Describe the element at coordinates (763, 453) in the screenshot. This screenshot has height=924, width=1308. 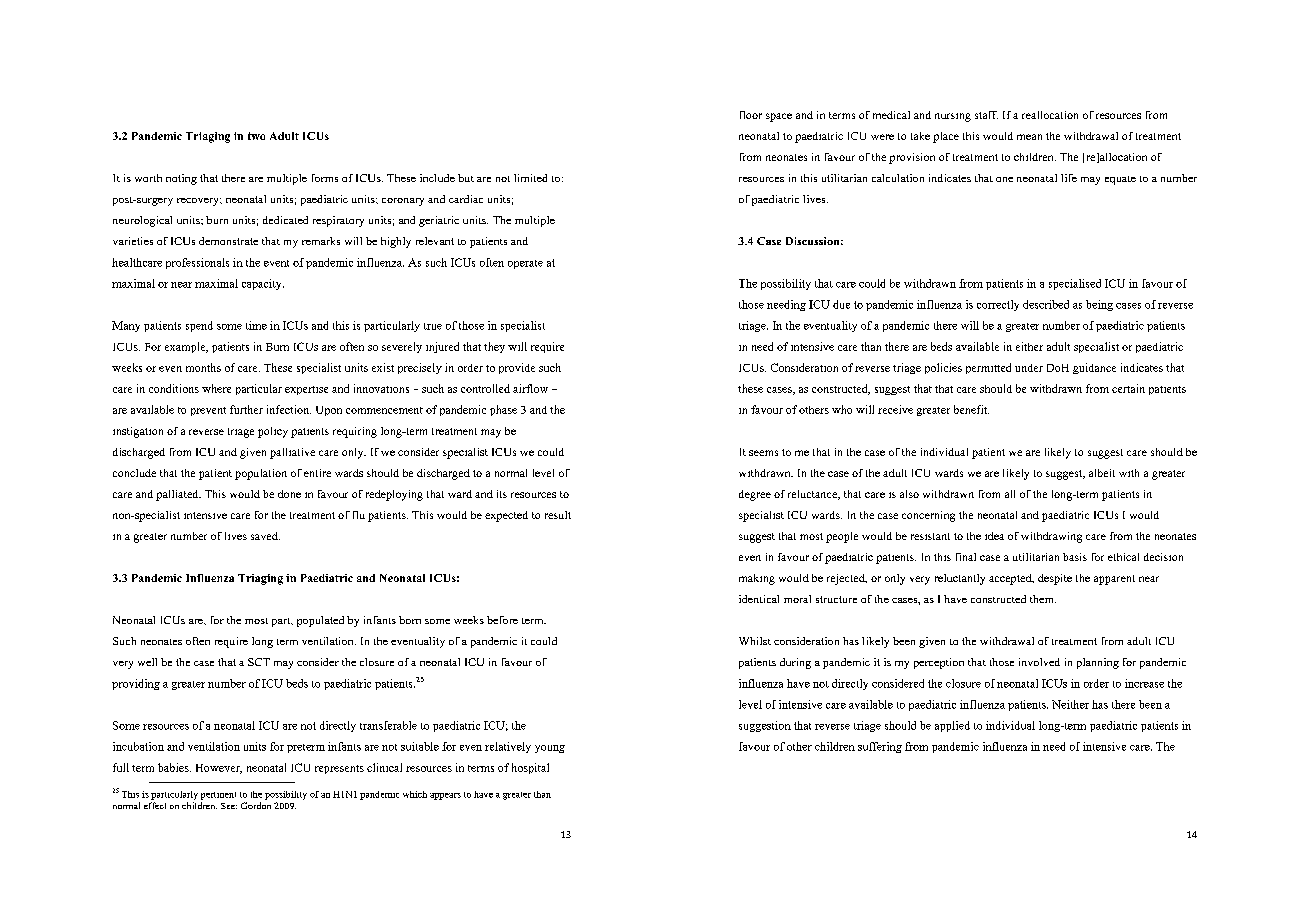
I see `seems` at that location.
